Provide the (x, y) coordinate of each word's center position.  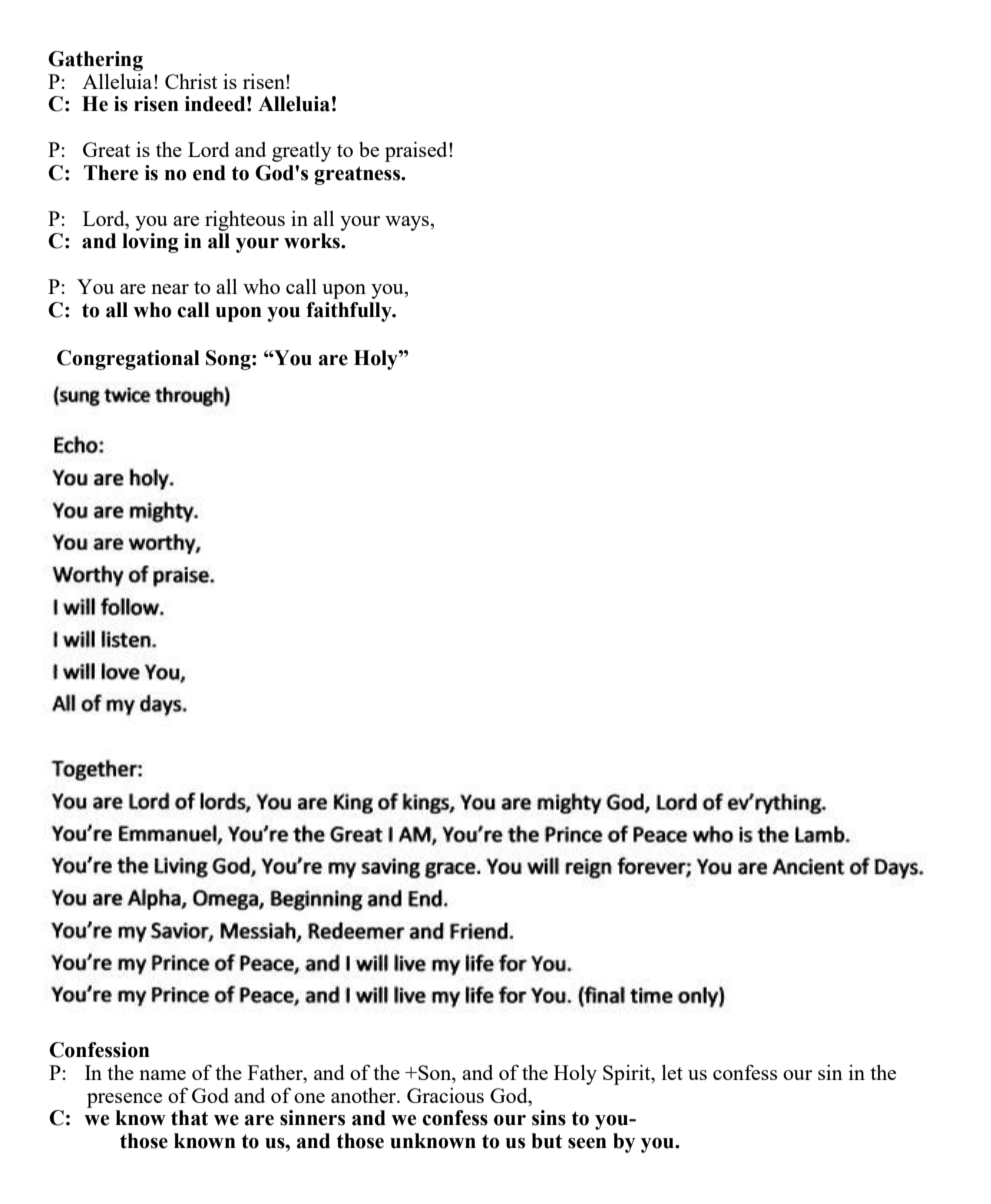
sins (549, 1118)
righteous (245, 221)
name (162, 1075)
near (170, 289)
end (209, 173)
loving (150, 243)
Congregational (128, 360)
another (364, 1095)
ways (407, 223)
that (189, 1118)
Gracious (445, 1095)
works (313, 241)
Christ (191, 81)
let (672, 1072)
